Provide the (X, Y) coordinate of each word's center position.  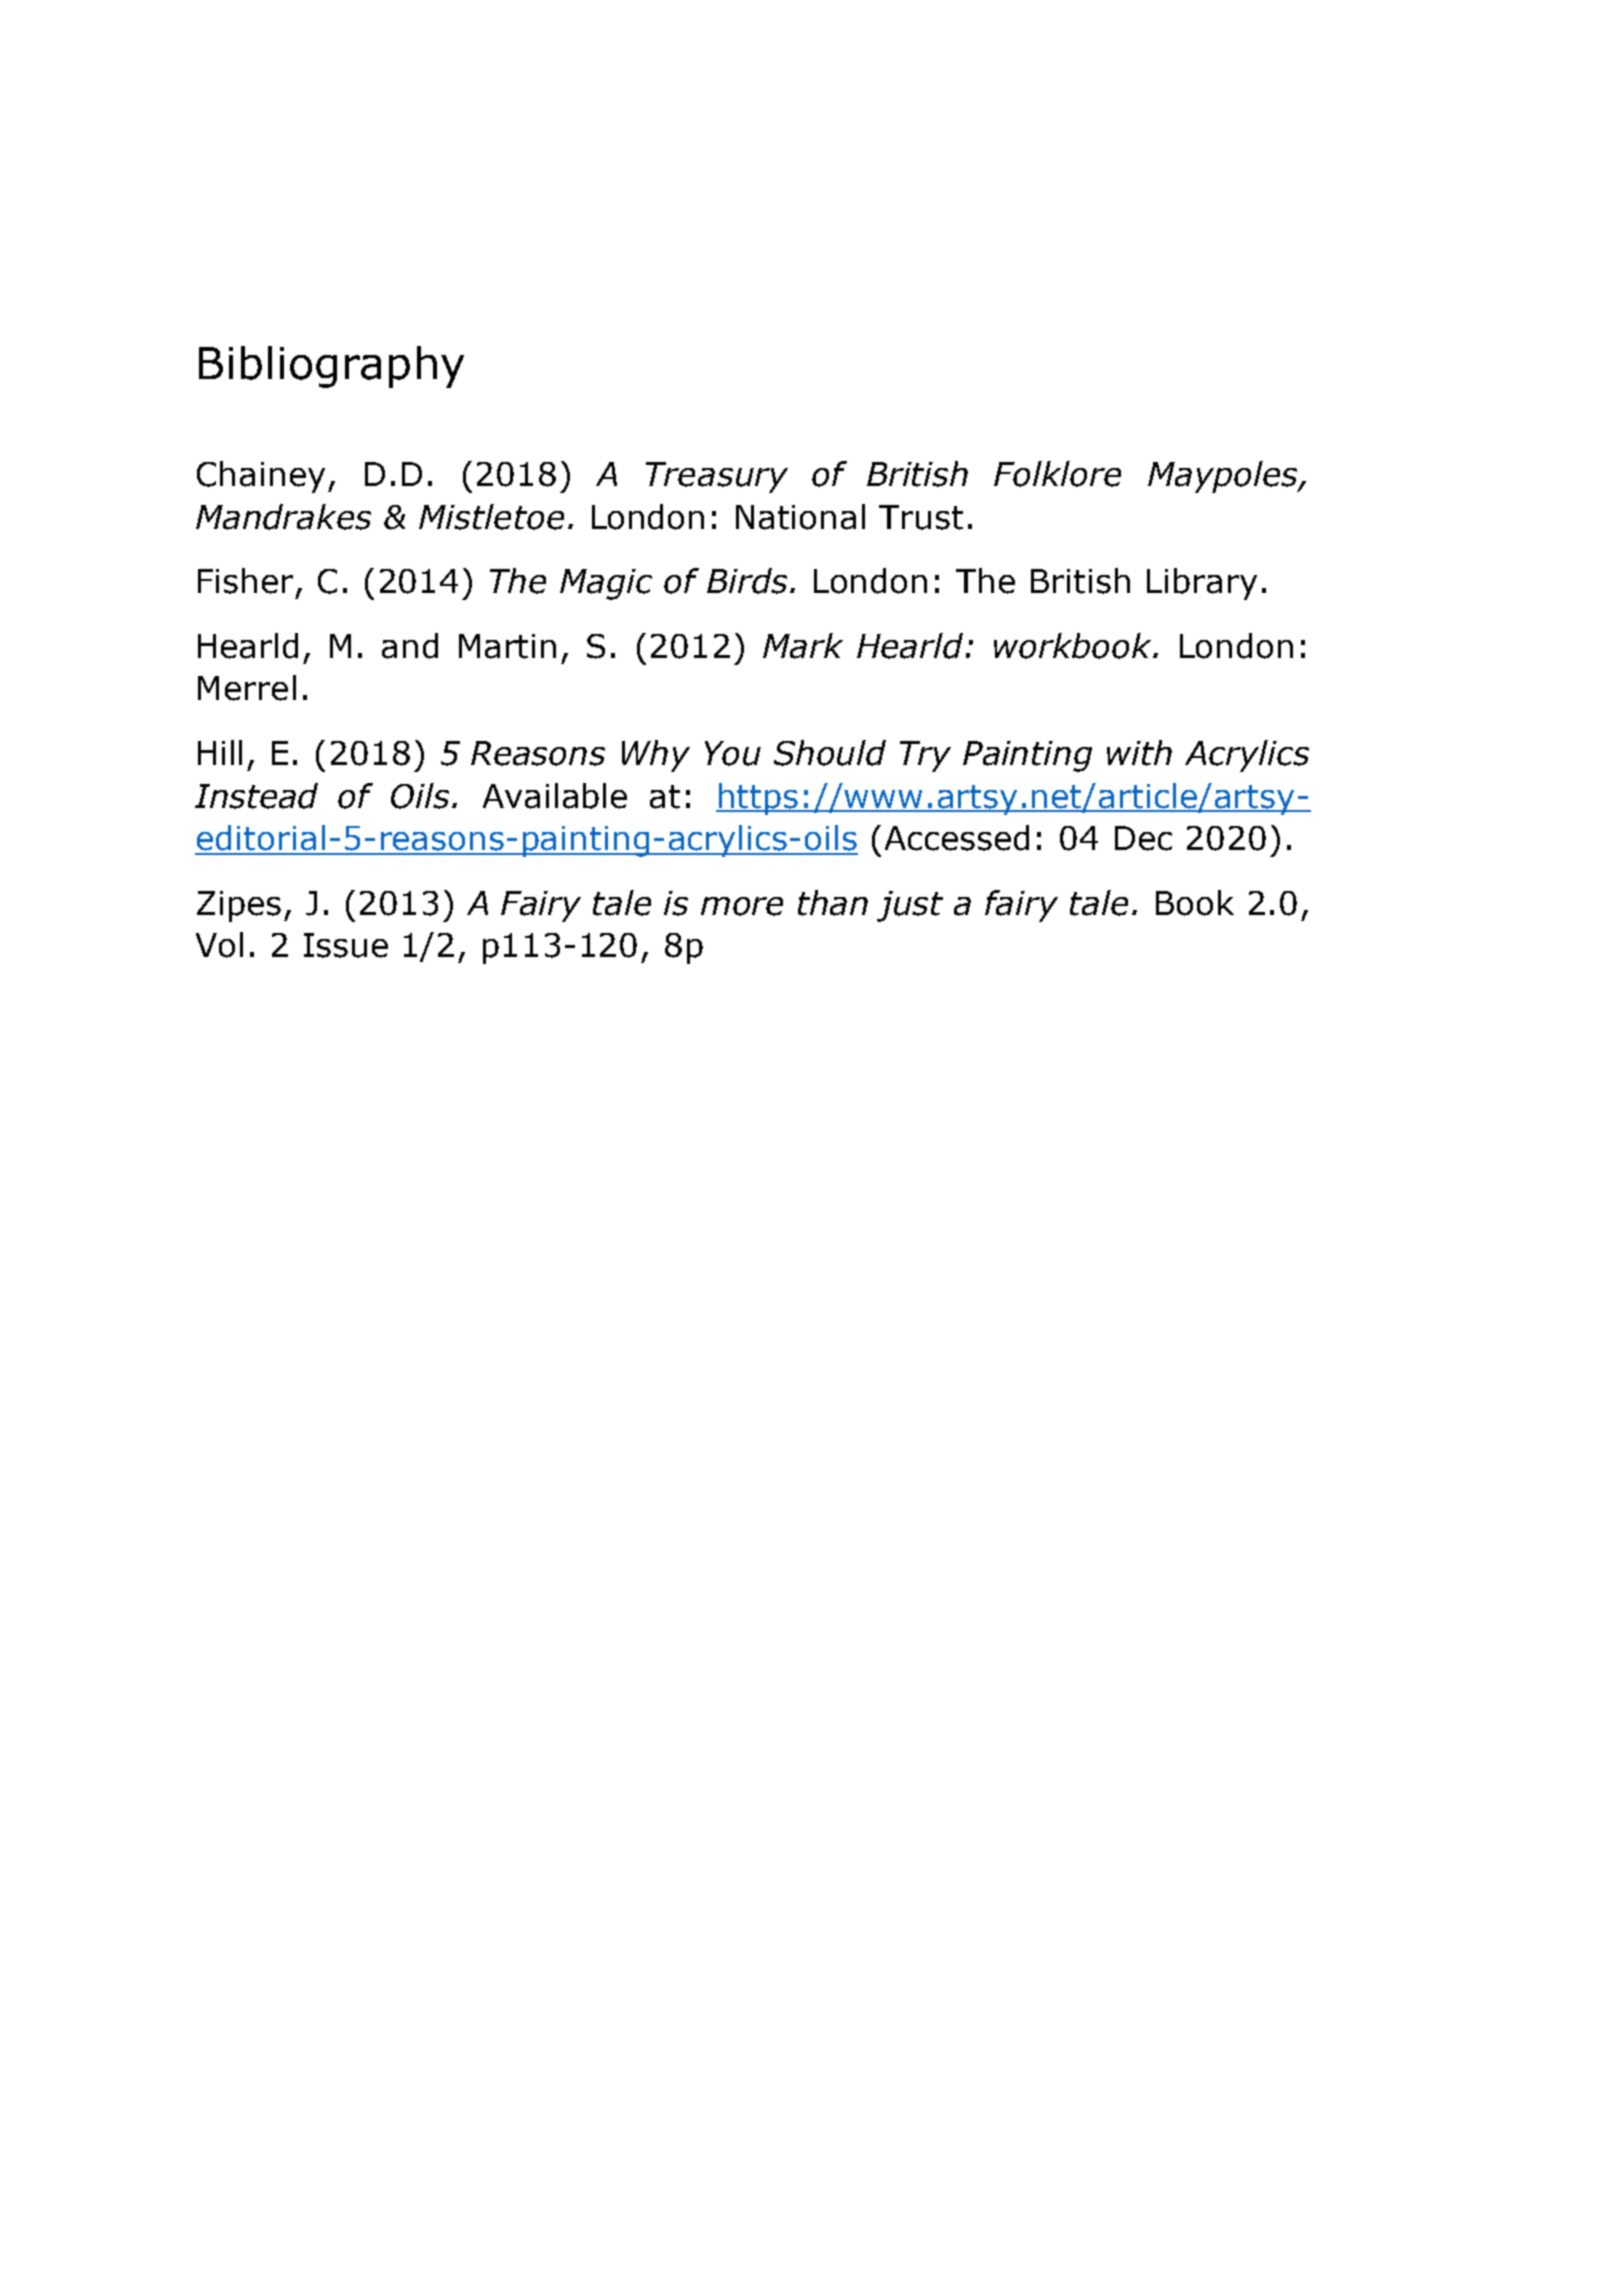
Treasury (717, 477)
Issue (346, 945)
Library (1202, 584)
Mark (803, 646)
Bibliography (331, 367)
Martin (507, 646)
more (742, 906)
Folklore (1057, 474)
